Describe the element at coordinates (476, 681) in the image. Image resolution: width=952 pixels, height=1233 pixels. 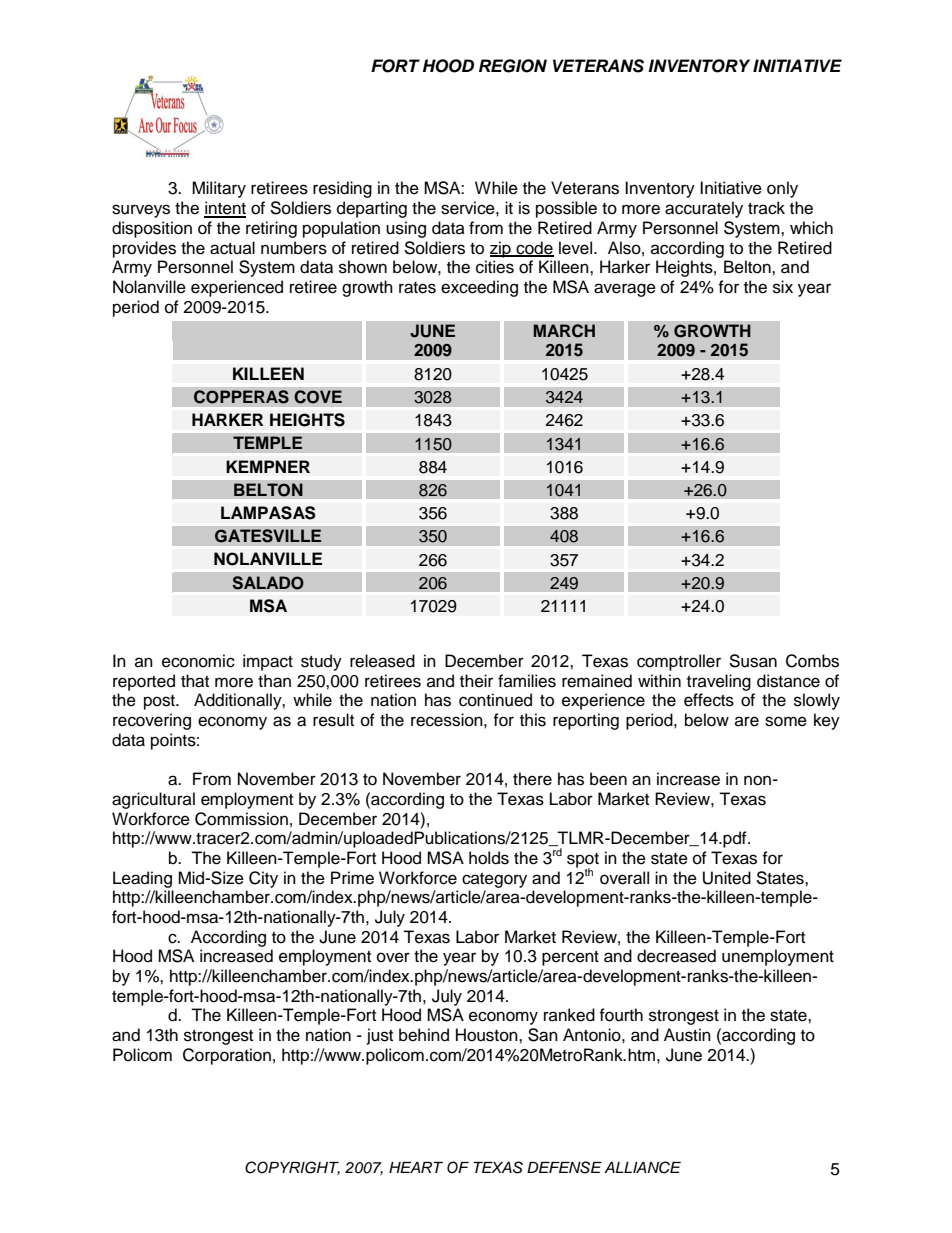
I see `their` at that location.
